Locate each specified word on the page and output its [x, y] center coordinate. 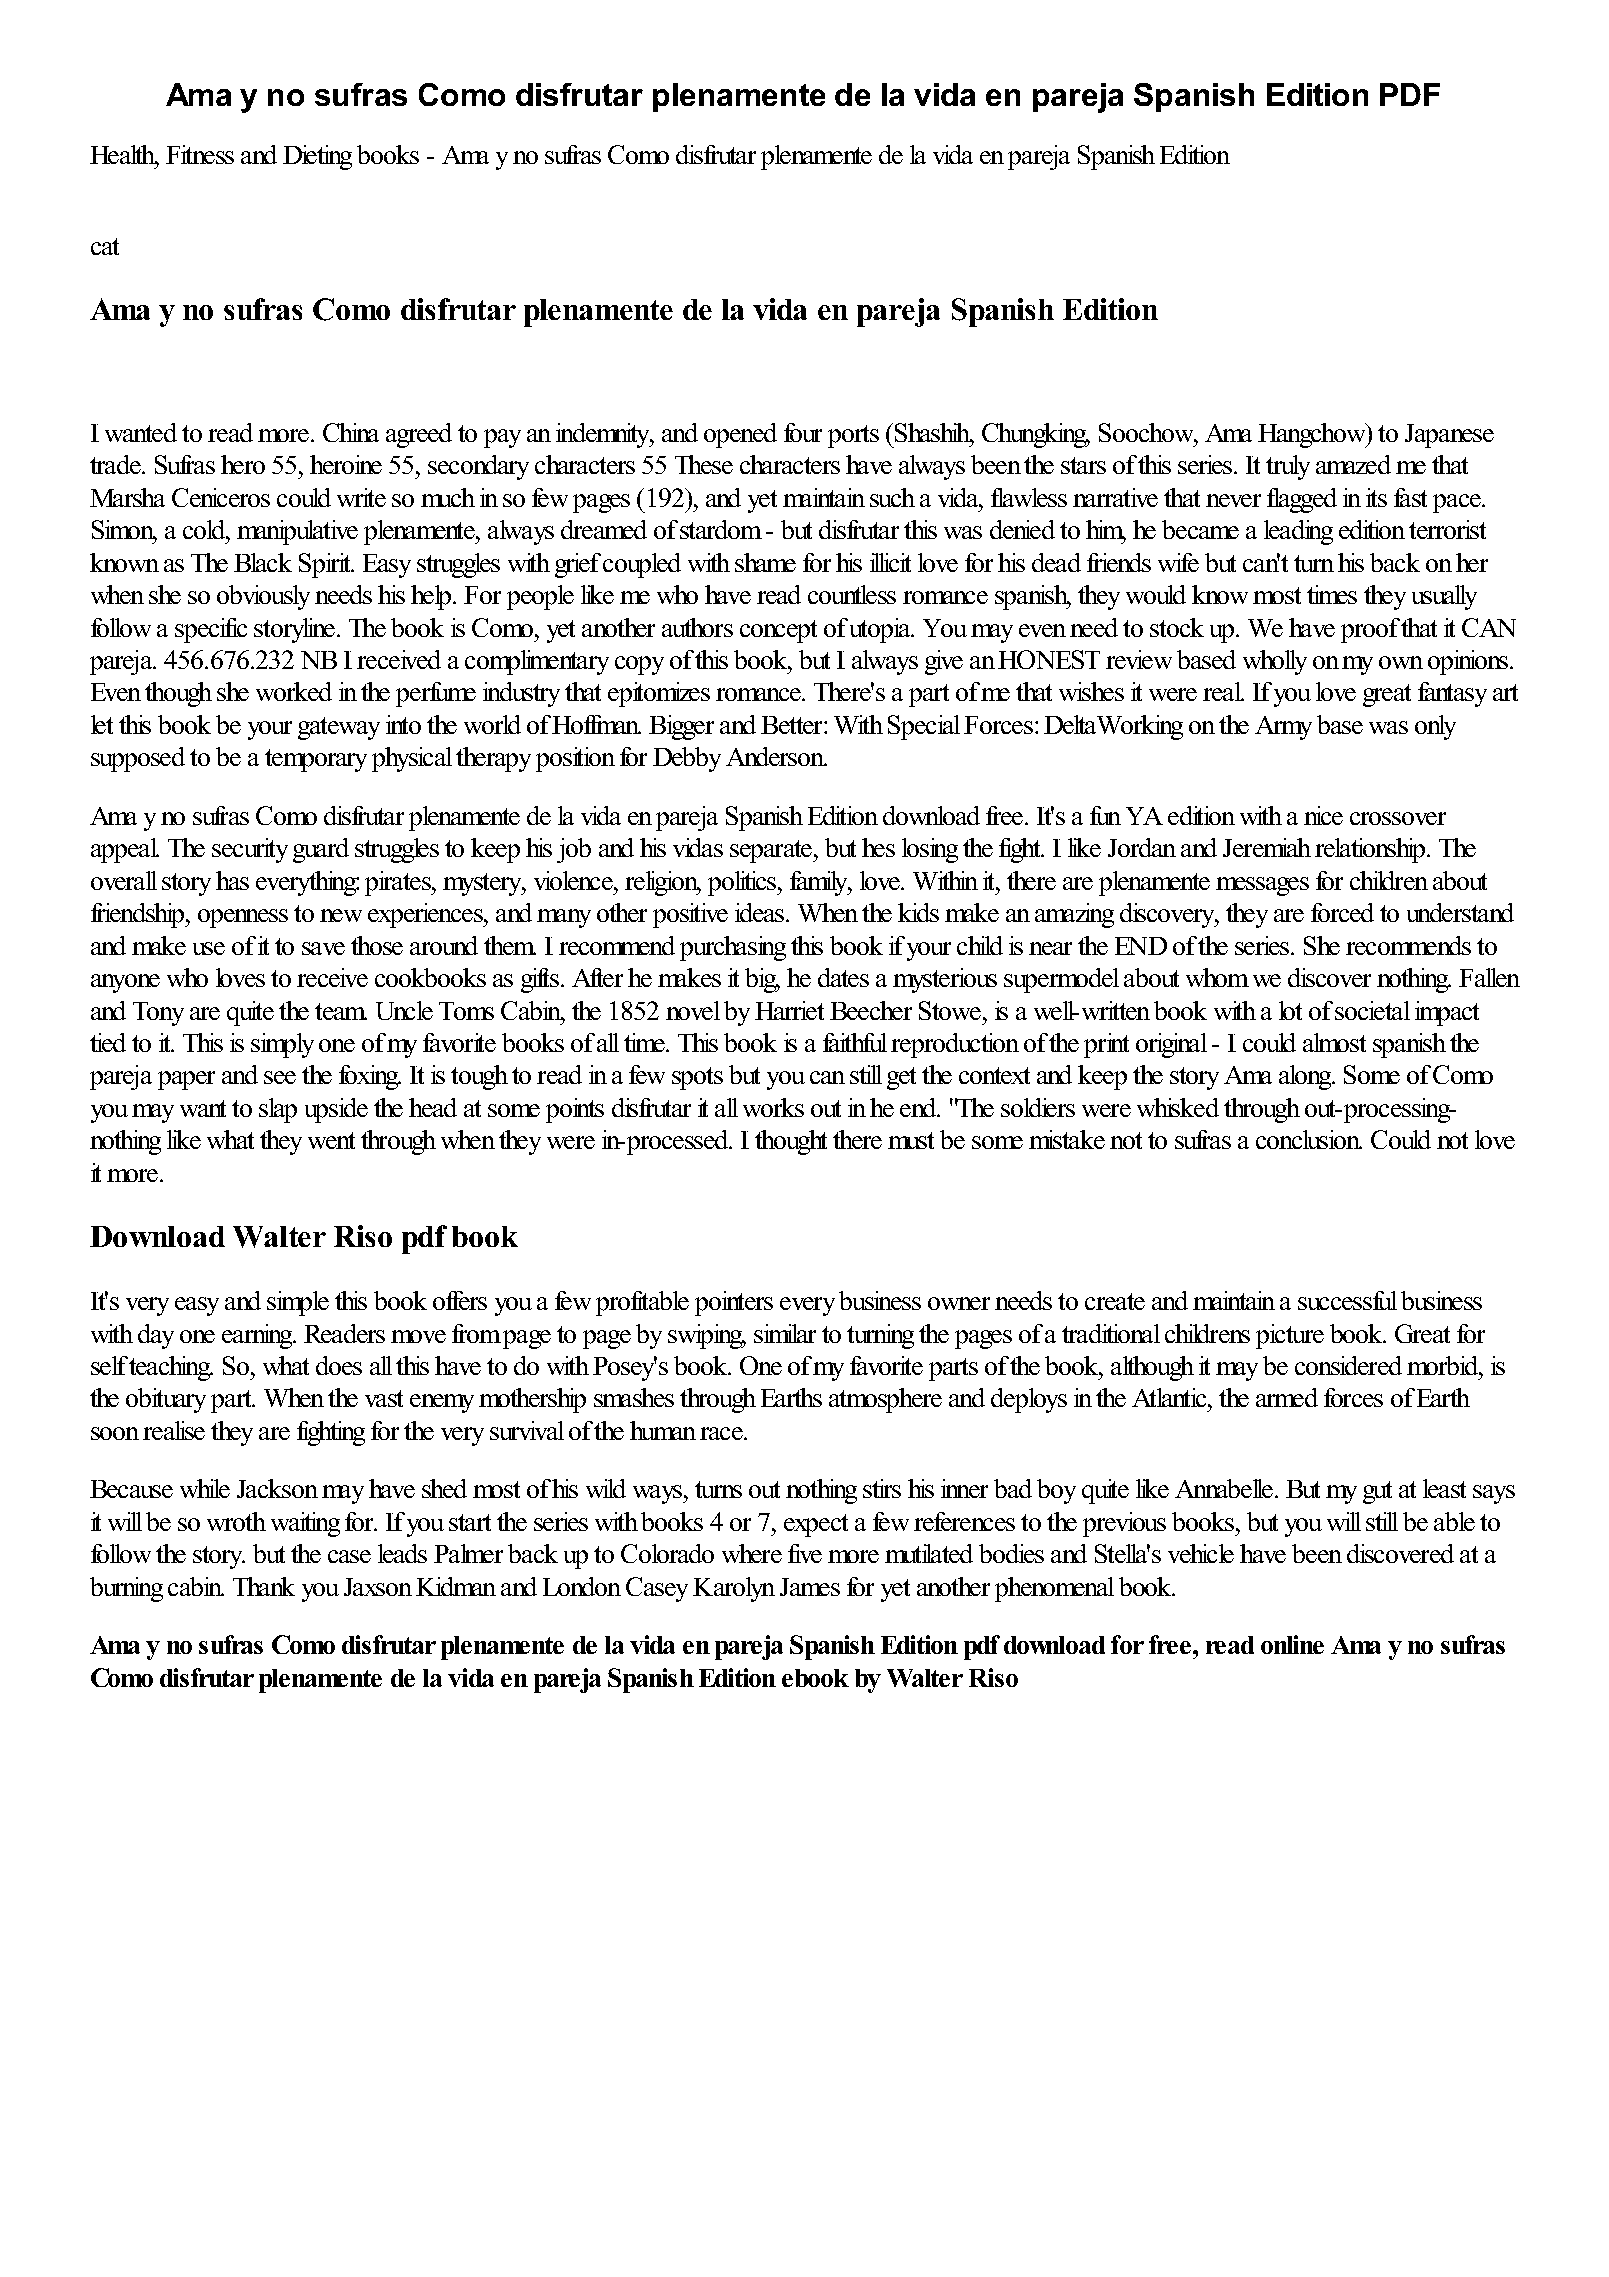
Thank [264, 1586]
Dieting [317, 157]
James [810, 1587]
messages [1262, 886]
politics [743, 883]
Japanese [1449, 436]
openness [243, 918]
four [803, 432]
